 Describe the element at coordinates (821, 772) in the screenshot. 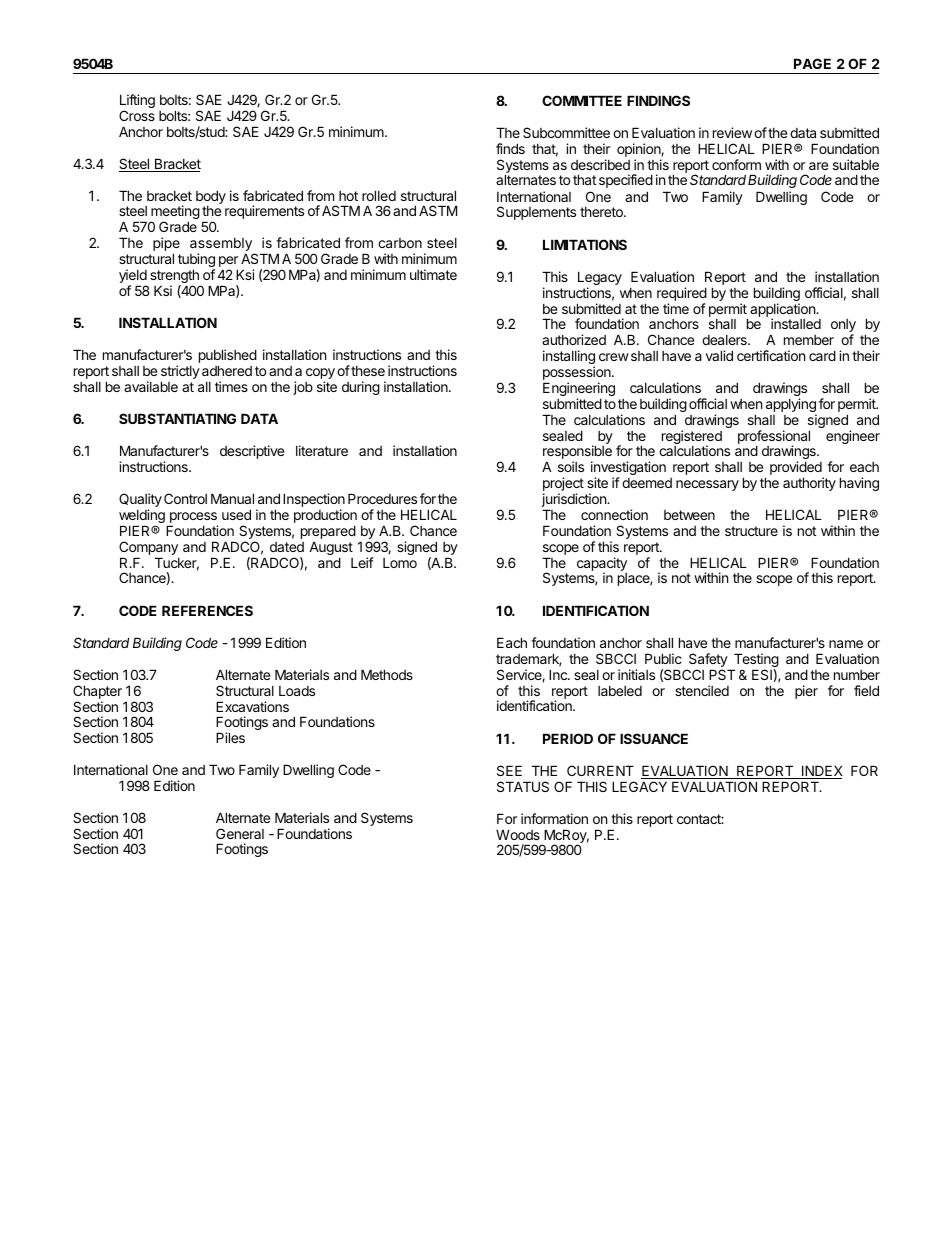

I see `INDEX` at that location.
